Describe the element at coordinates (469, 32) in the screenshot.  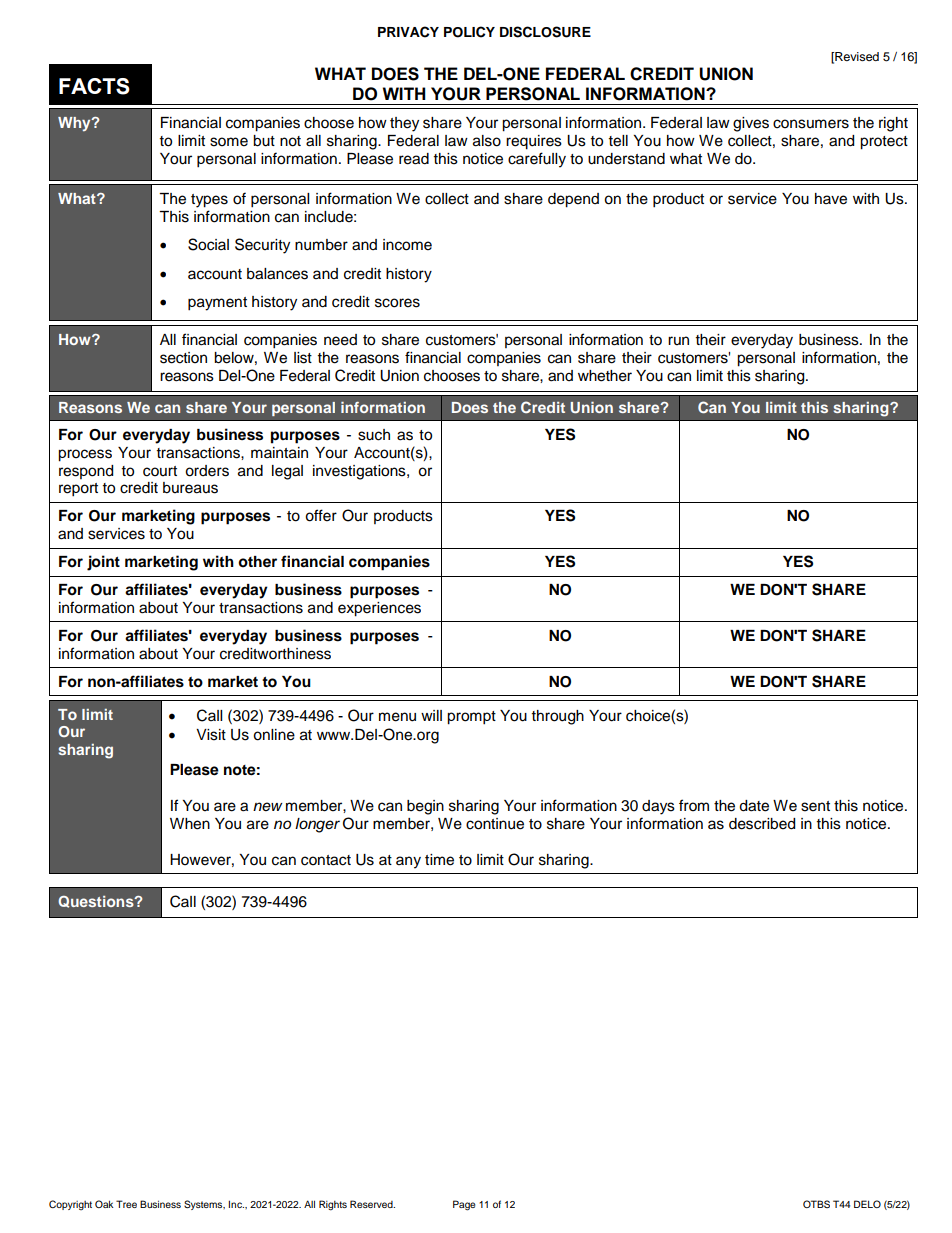
I see `POLICY` at that location.
